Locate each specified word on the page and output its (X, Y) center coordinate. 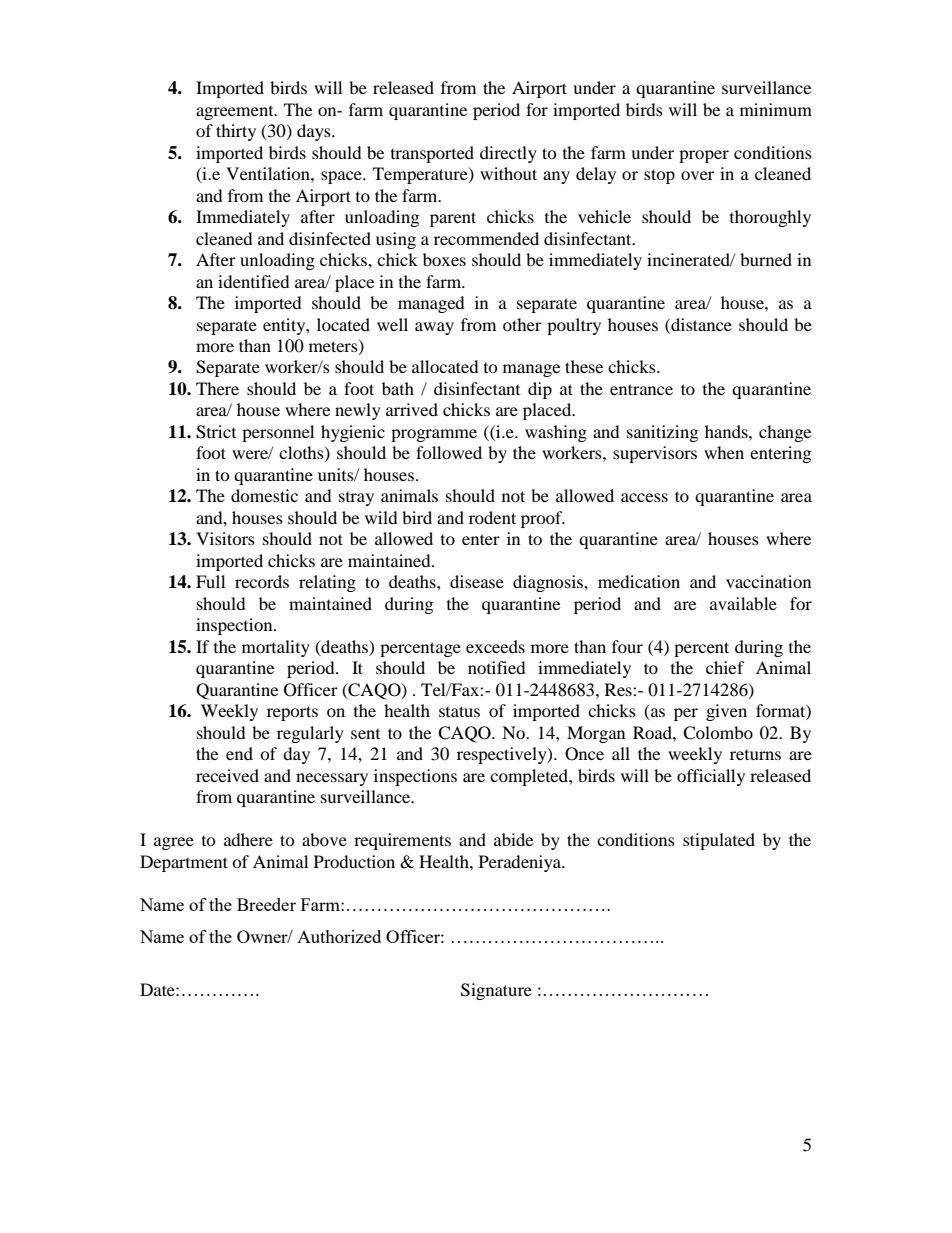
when (724, 452)
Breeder (266, 904)
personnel (278, 433)
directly (508, 154)
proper (704, 156)
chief (725, 667)
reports (292, 713)
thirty (236, 132)
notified (497, 667)
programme (434, 435)
